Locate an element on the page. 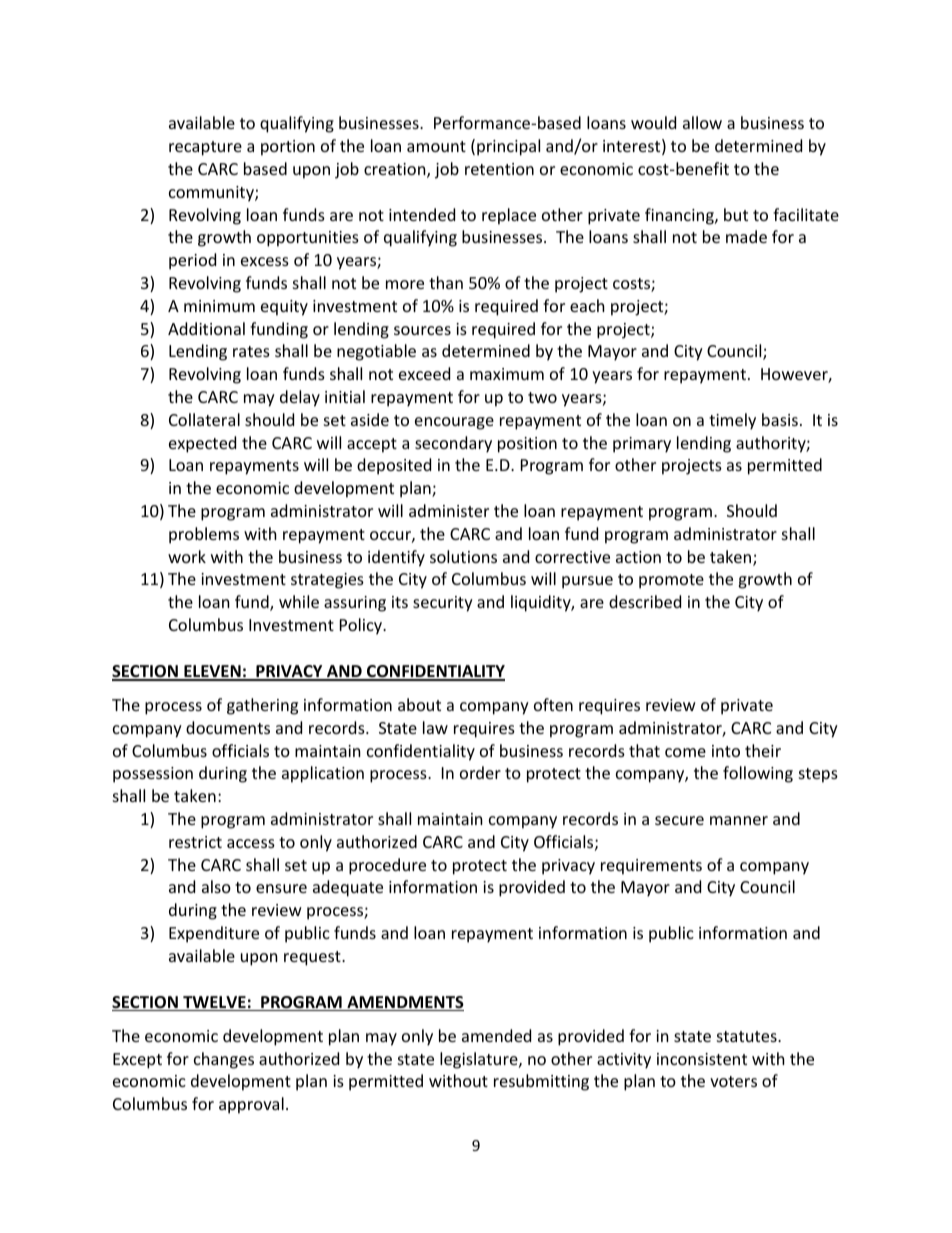 Image resolution: width=952 pixels, height=1233 pixels. sources is located at coordinates (422, 330).
